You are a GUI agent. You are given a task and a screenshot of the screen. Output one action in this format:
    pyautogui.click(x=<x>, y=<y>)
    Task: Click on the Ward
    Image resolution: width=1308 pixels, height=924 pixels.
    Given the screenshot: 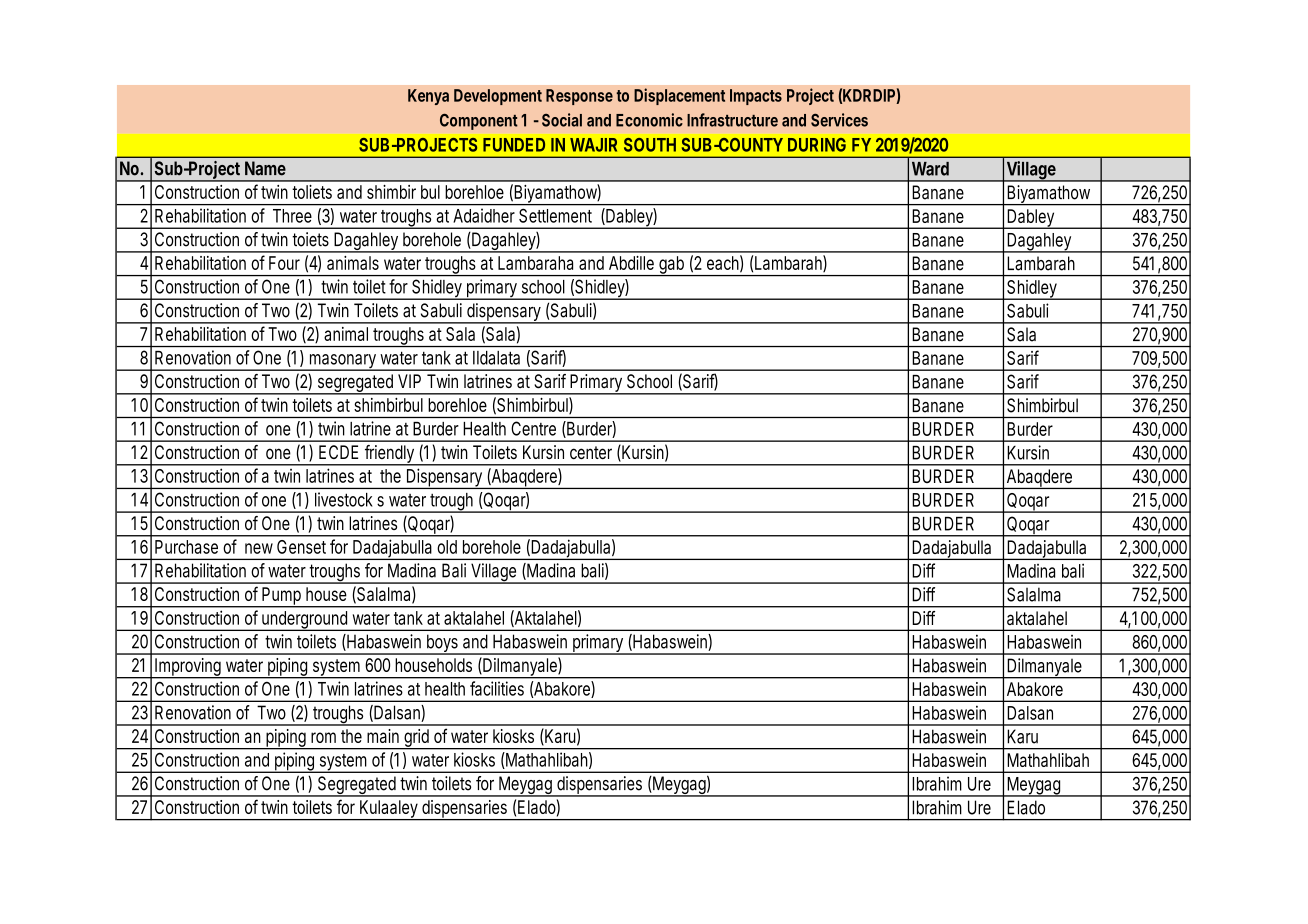 What is the action you would take?
    pyautogui.click(x=930, y=169)
